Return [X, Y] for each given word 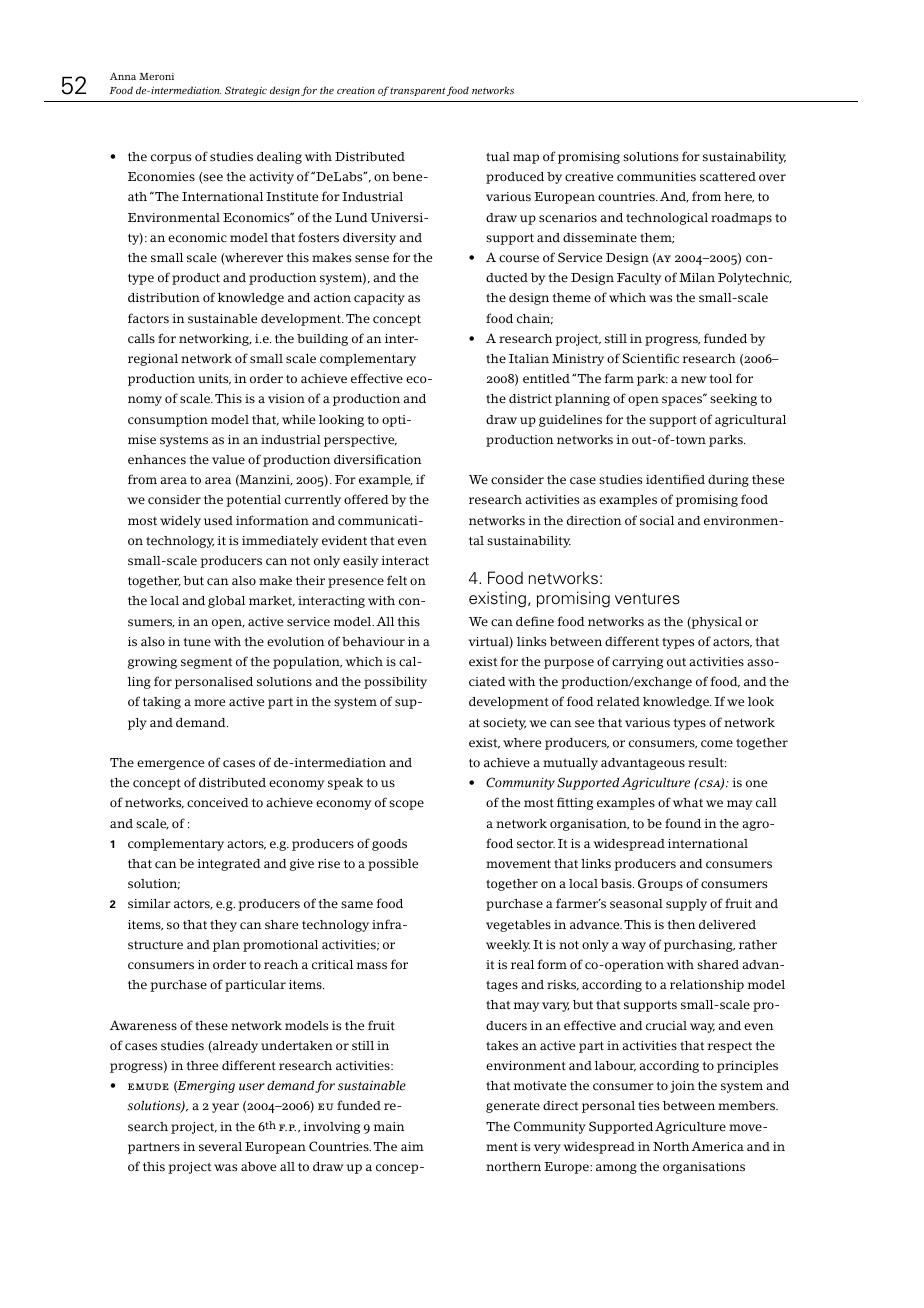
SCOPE [406, 805]
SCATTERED [728, 177]
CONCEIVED [218, 803]
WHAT [688, 803]
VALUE [228, 460]
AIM [412, 1146]
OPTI [395, 421]
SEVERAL [220, 1147]
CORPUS [171, 159]
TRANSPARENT [418, 91]
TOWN [689, 440]
